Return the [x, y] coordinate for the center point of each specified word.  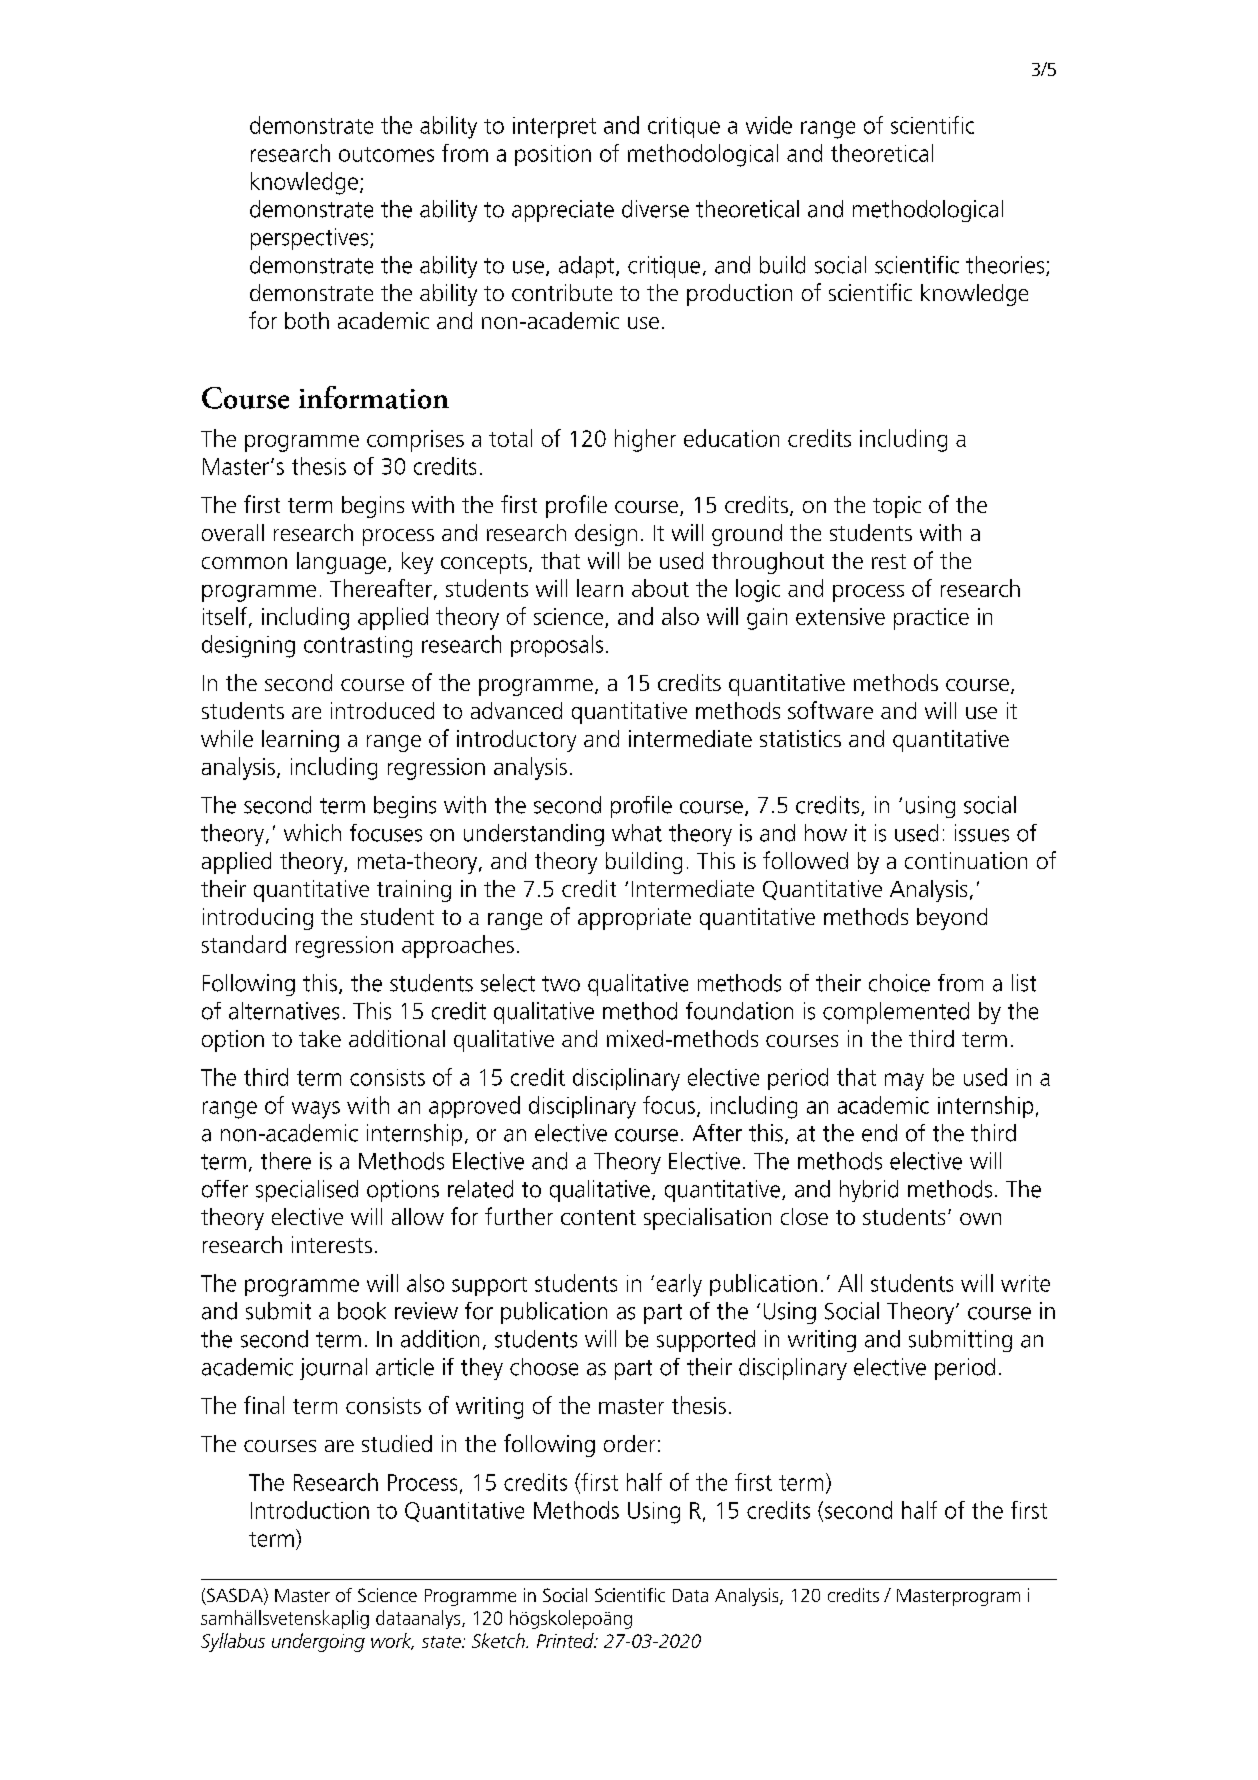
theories [1006, 266]
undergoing [318, 1642]
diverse [655, 209]
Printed [566, 1640]
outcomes [386, 154]
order [629, 1443]
